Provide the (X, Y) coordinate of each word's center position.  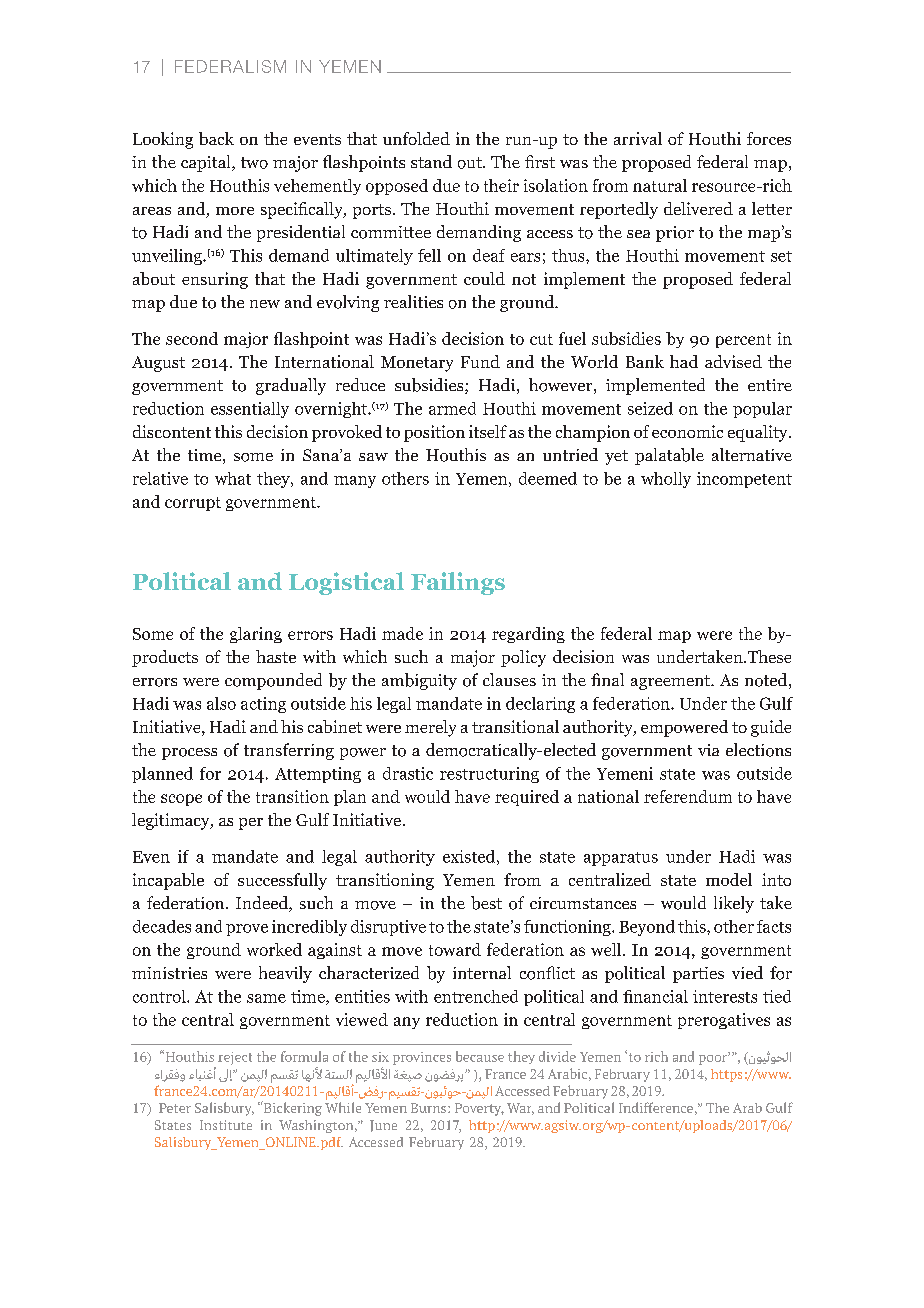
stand (431, 161)
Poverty (479, 1109)
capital (207, 163)
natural (660, 185)
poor (714, 1058)
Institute (226, 1125)
